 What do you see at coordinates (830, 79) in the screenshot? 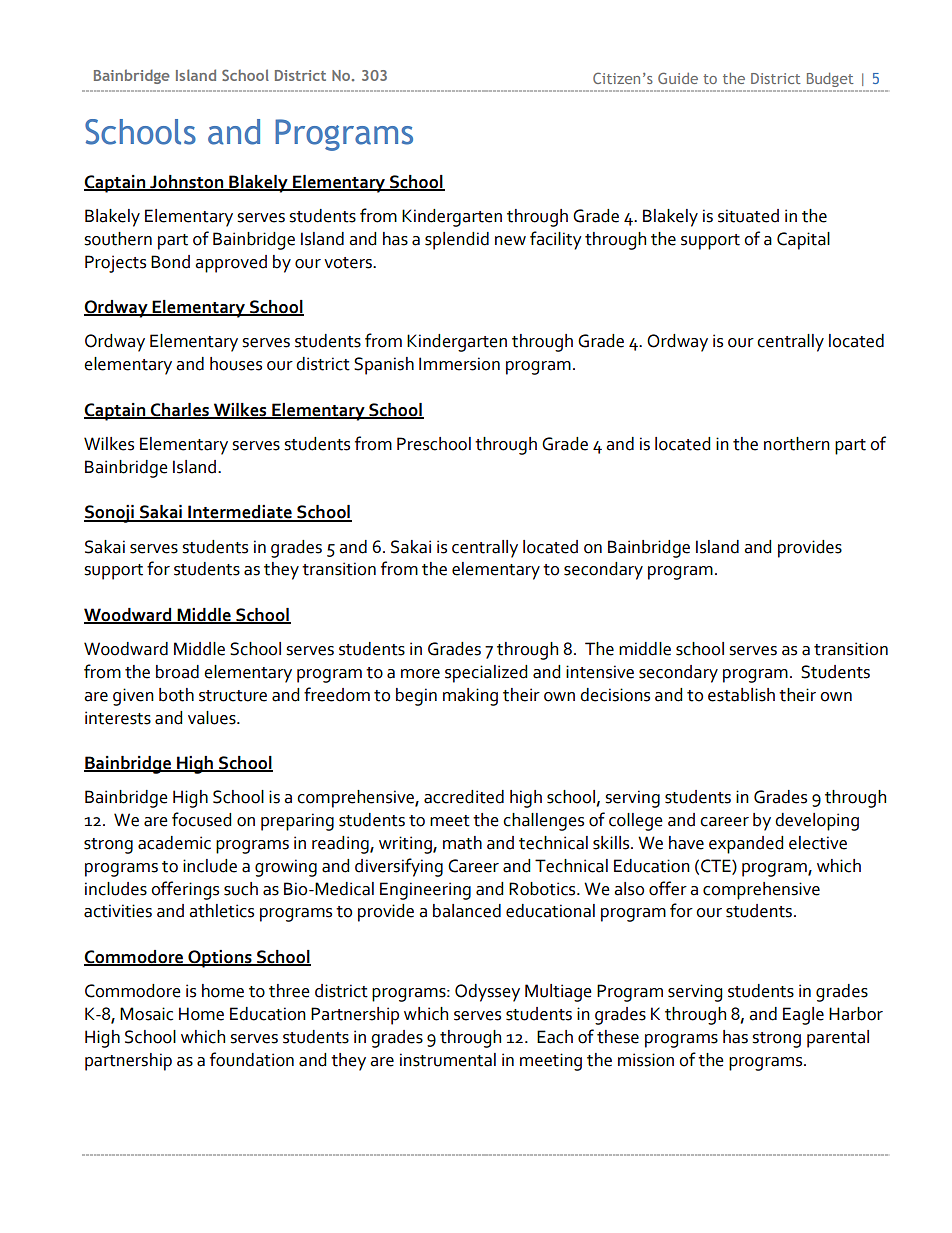
I see `Budget` at bounding box center [830, 79].
